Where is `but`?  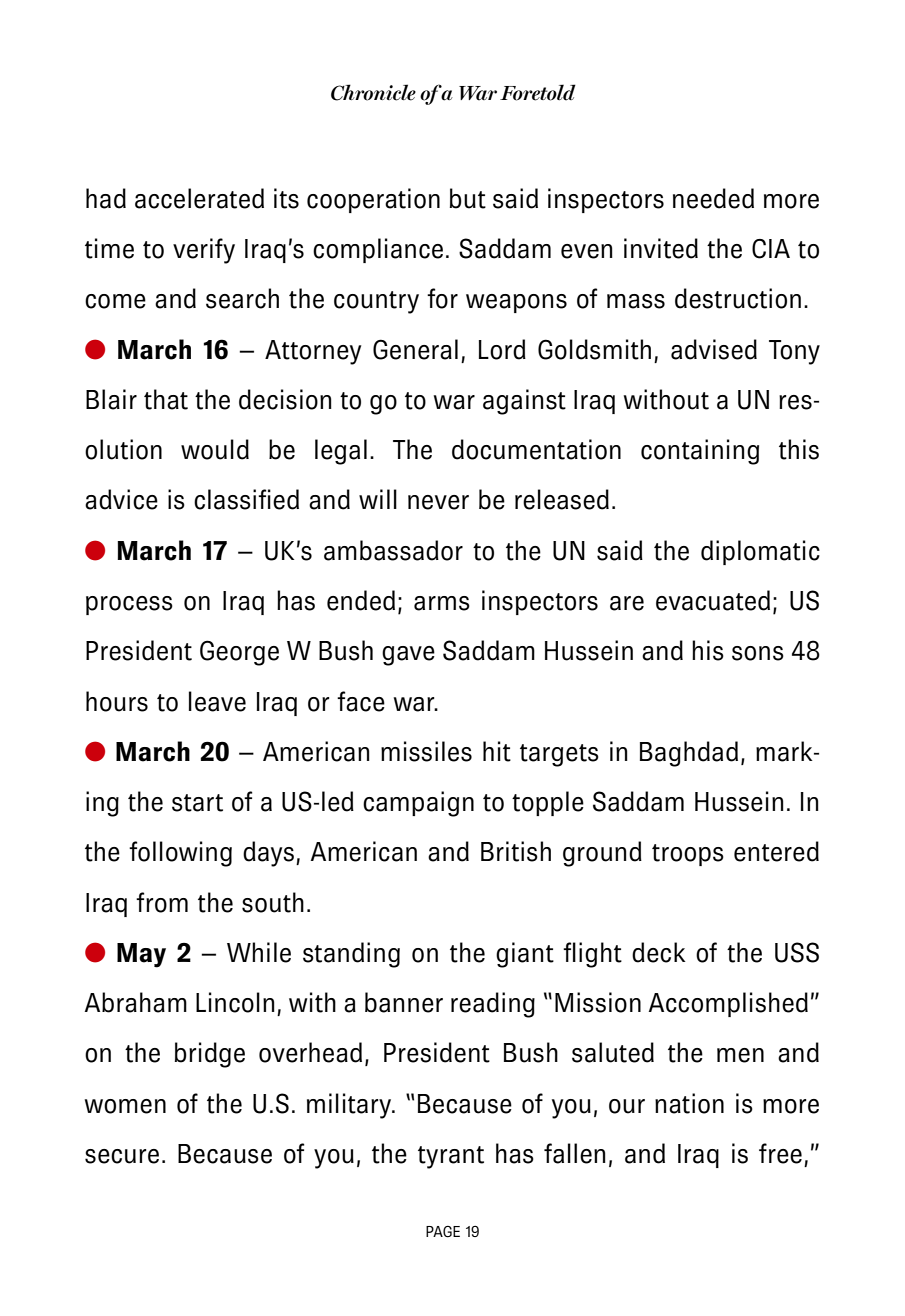 but is located at coordinates (468, 198).
